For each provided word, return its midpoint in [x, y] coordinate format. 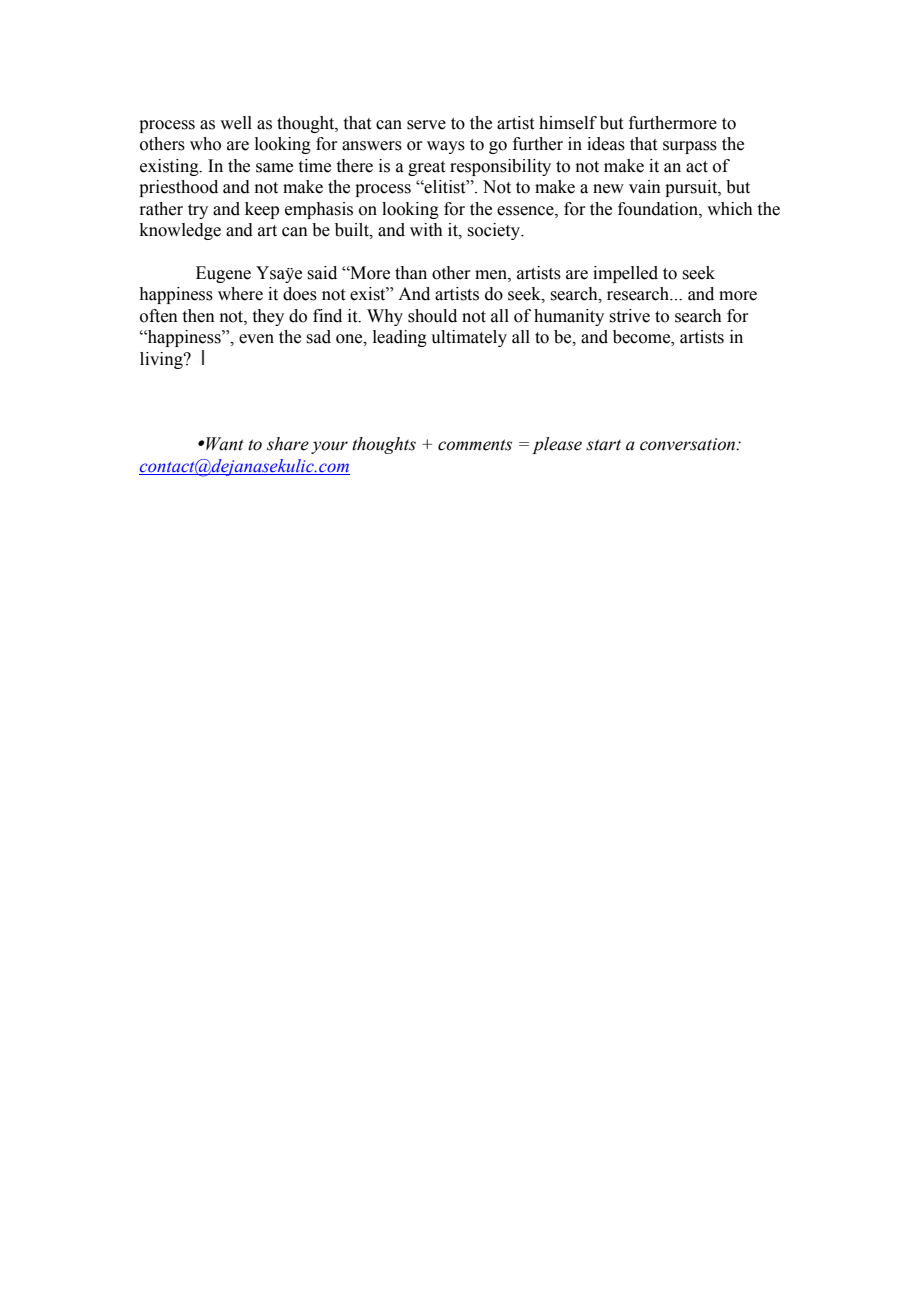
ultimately [469, 338]
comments [475, 445]
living [162, 360]
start [603, 445]
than [411, 273]
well [236, 123]
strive [629, 316]
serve [426, 125]
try [198, 211]
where [240, 294]
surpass [690, 147]
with [426, 230]
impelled [625, 274]
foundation [659, 209]
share [288, 444]
